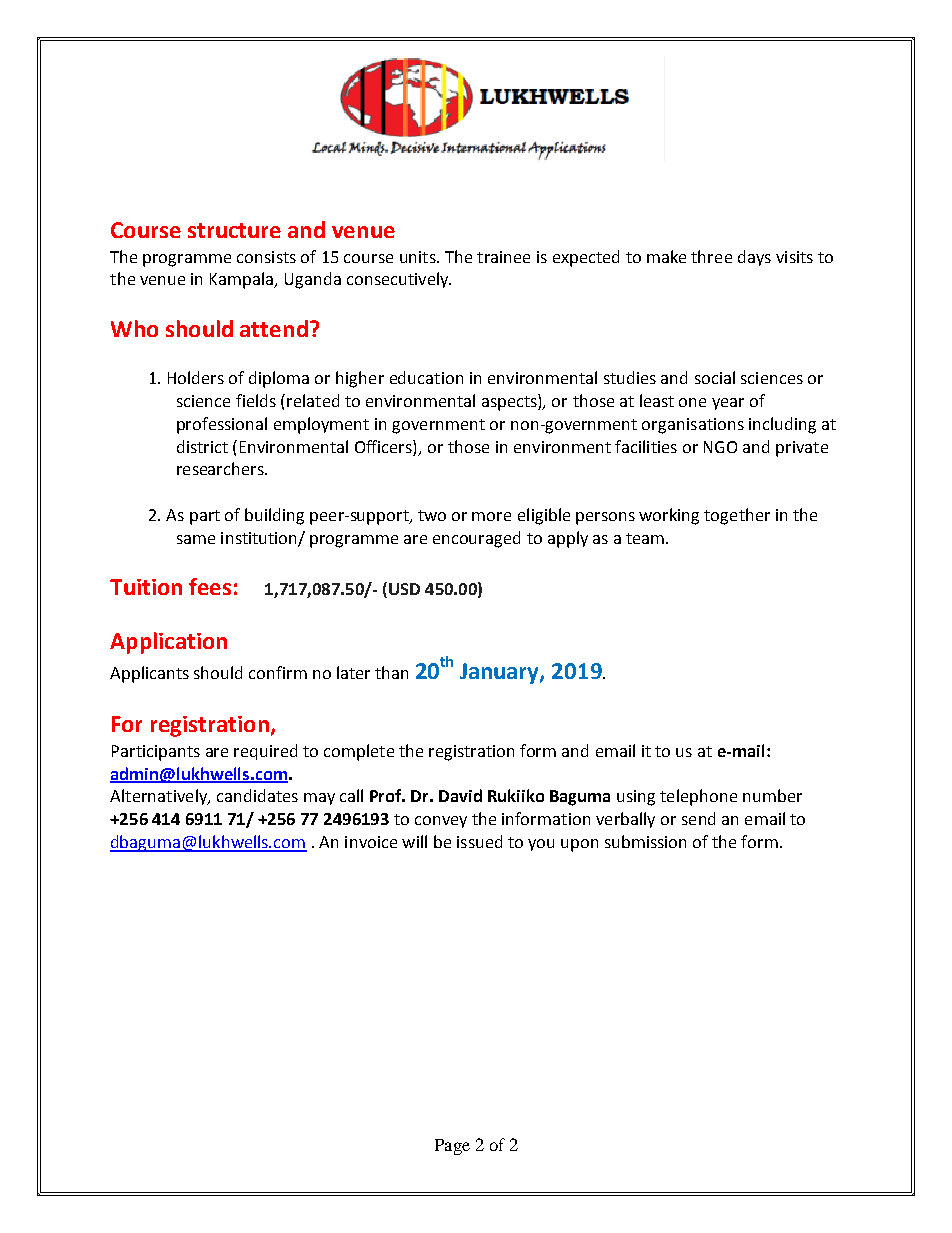 Image resolution: width=952 pixels, height=1233 pixels. Describe the element at coordinates (491, 516) in the document. I see `more` at that location.
